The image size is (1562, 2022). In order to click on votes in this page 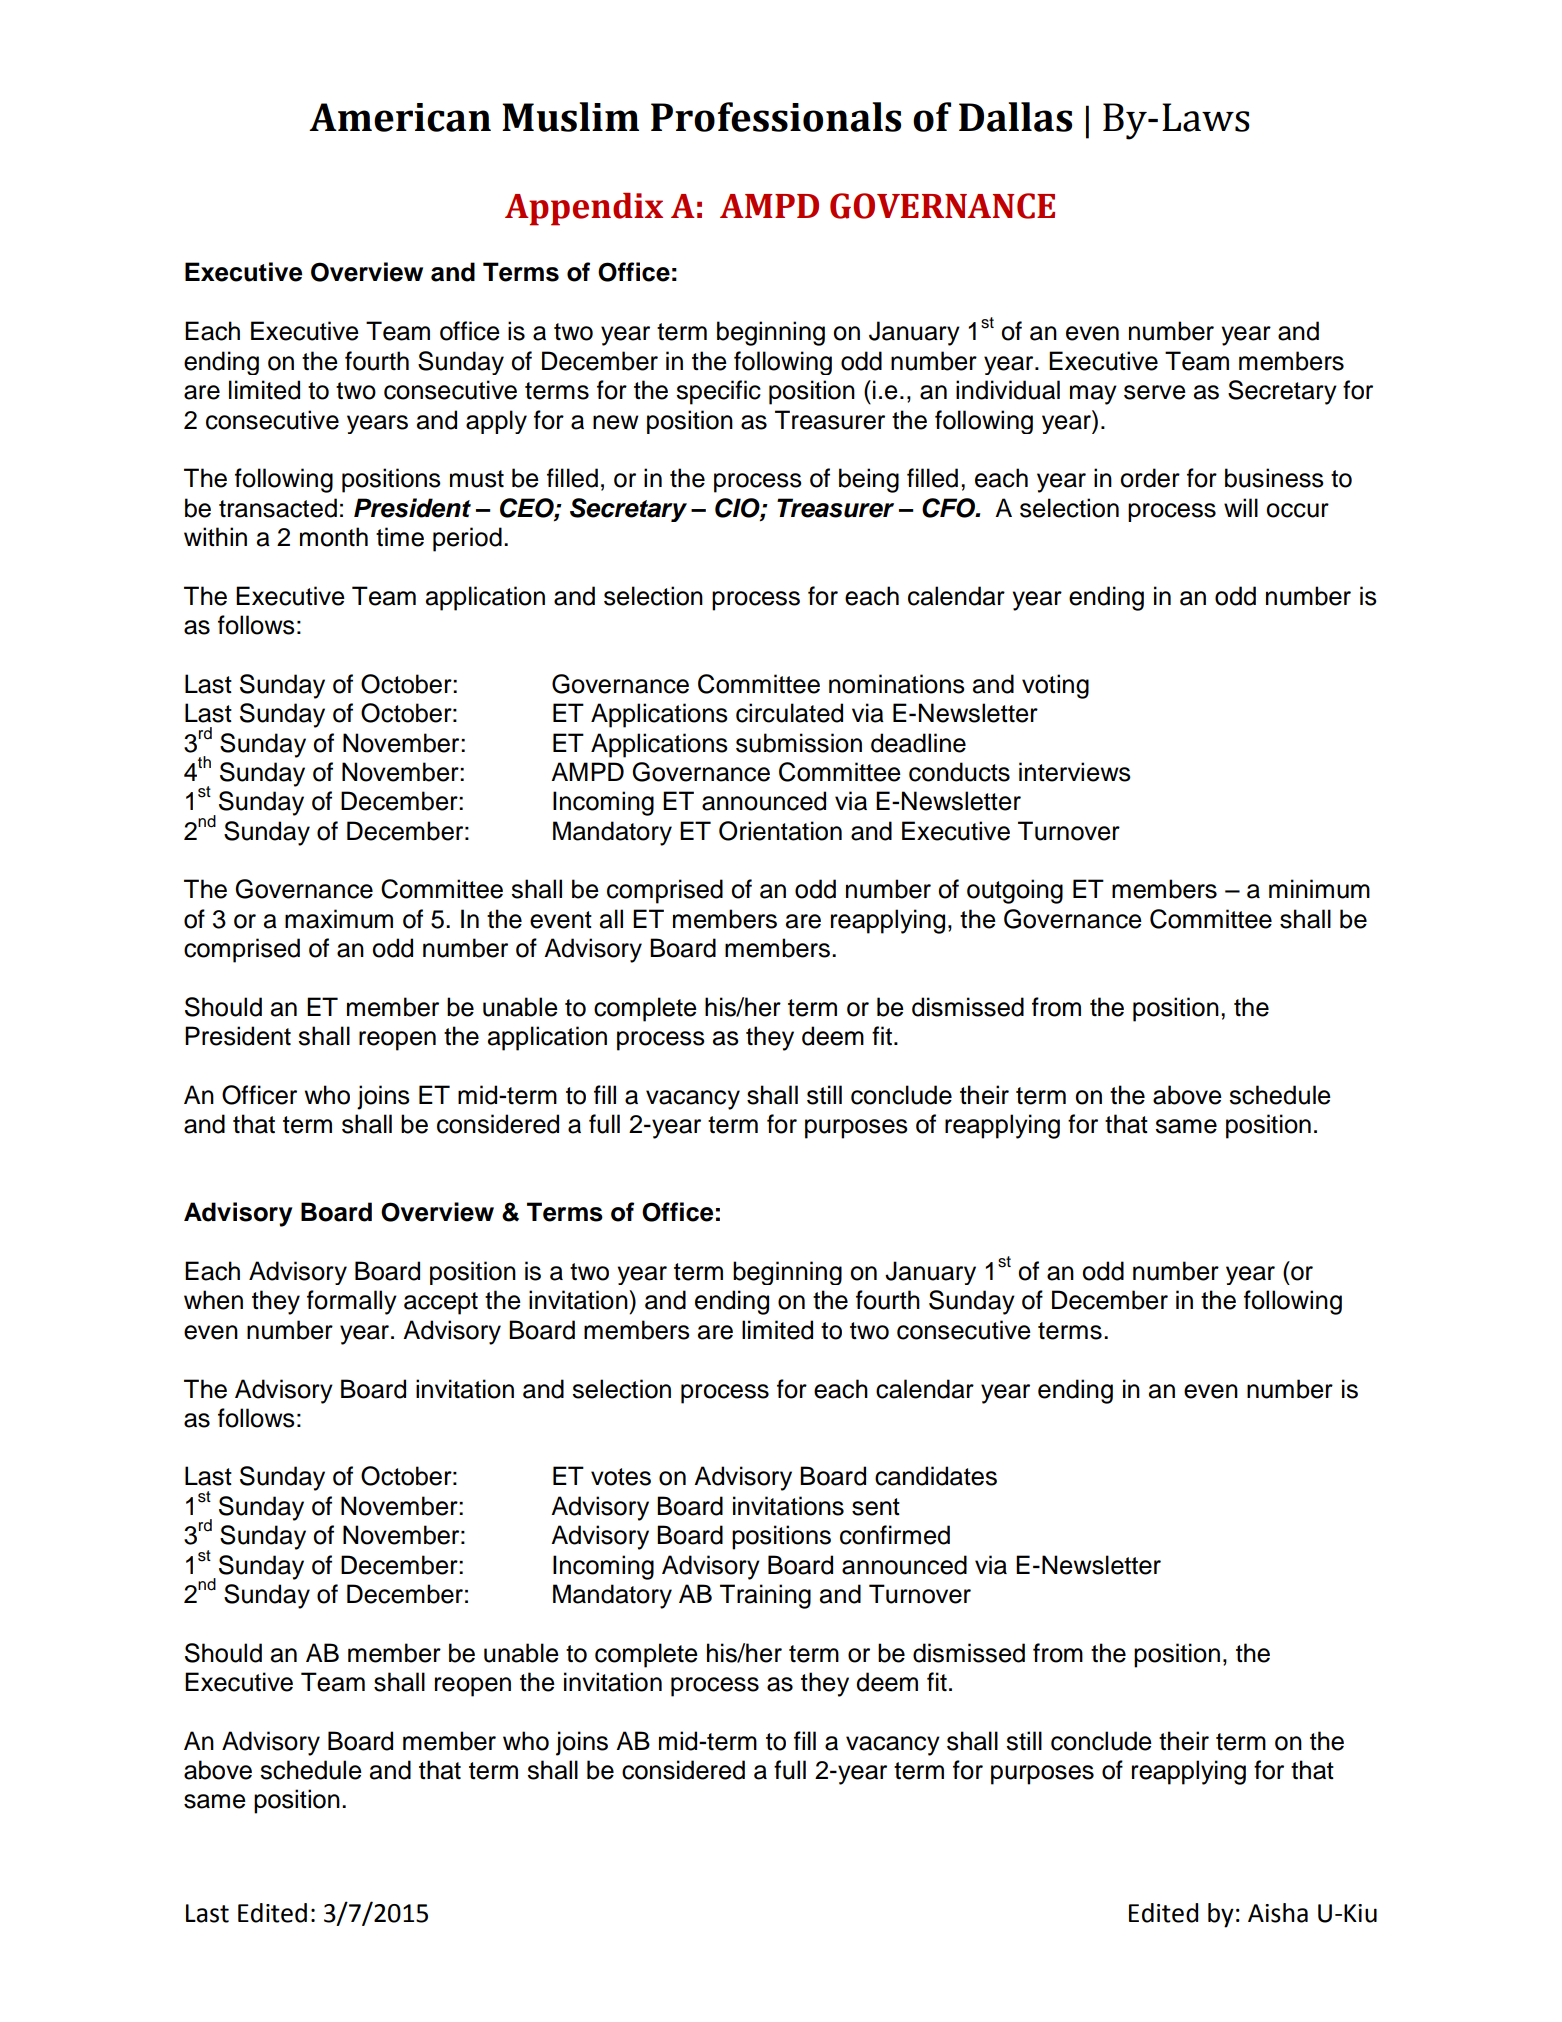, I will do `click(621, 1477)`.
